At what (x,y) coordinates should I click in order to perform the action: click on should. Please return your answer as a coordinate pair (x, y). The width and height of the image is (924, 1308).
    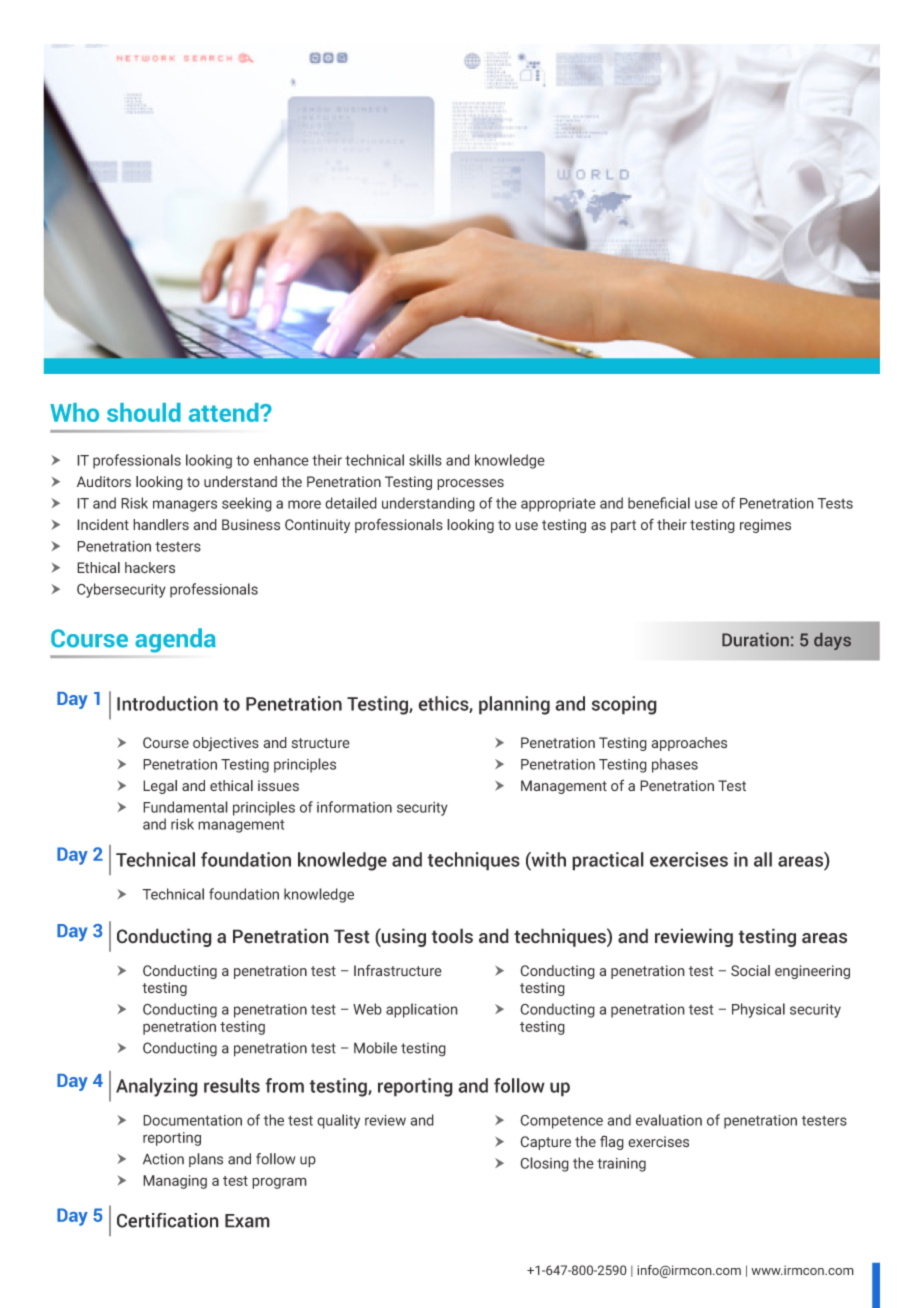
    Looking at the image, I should click on (144, 412).
